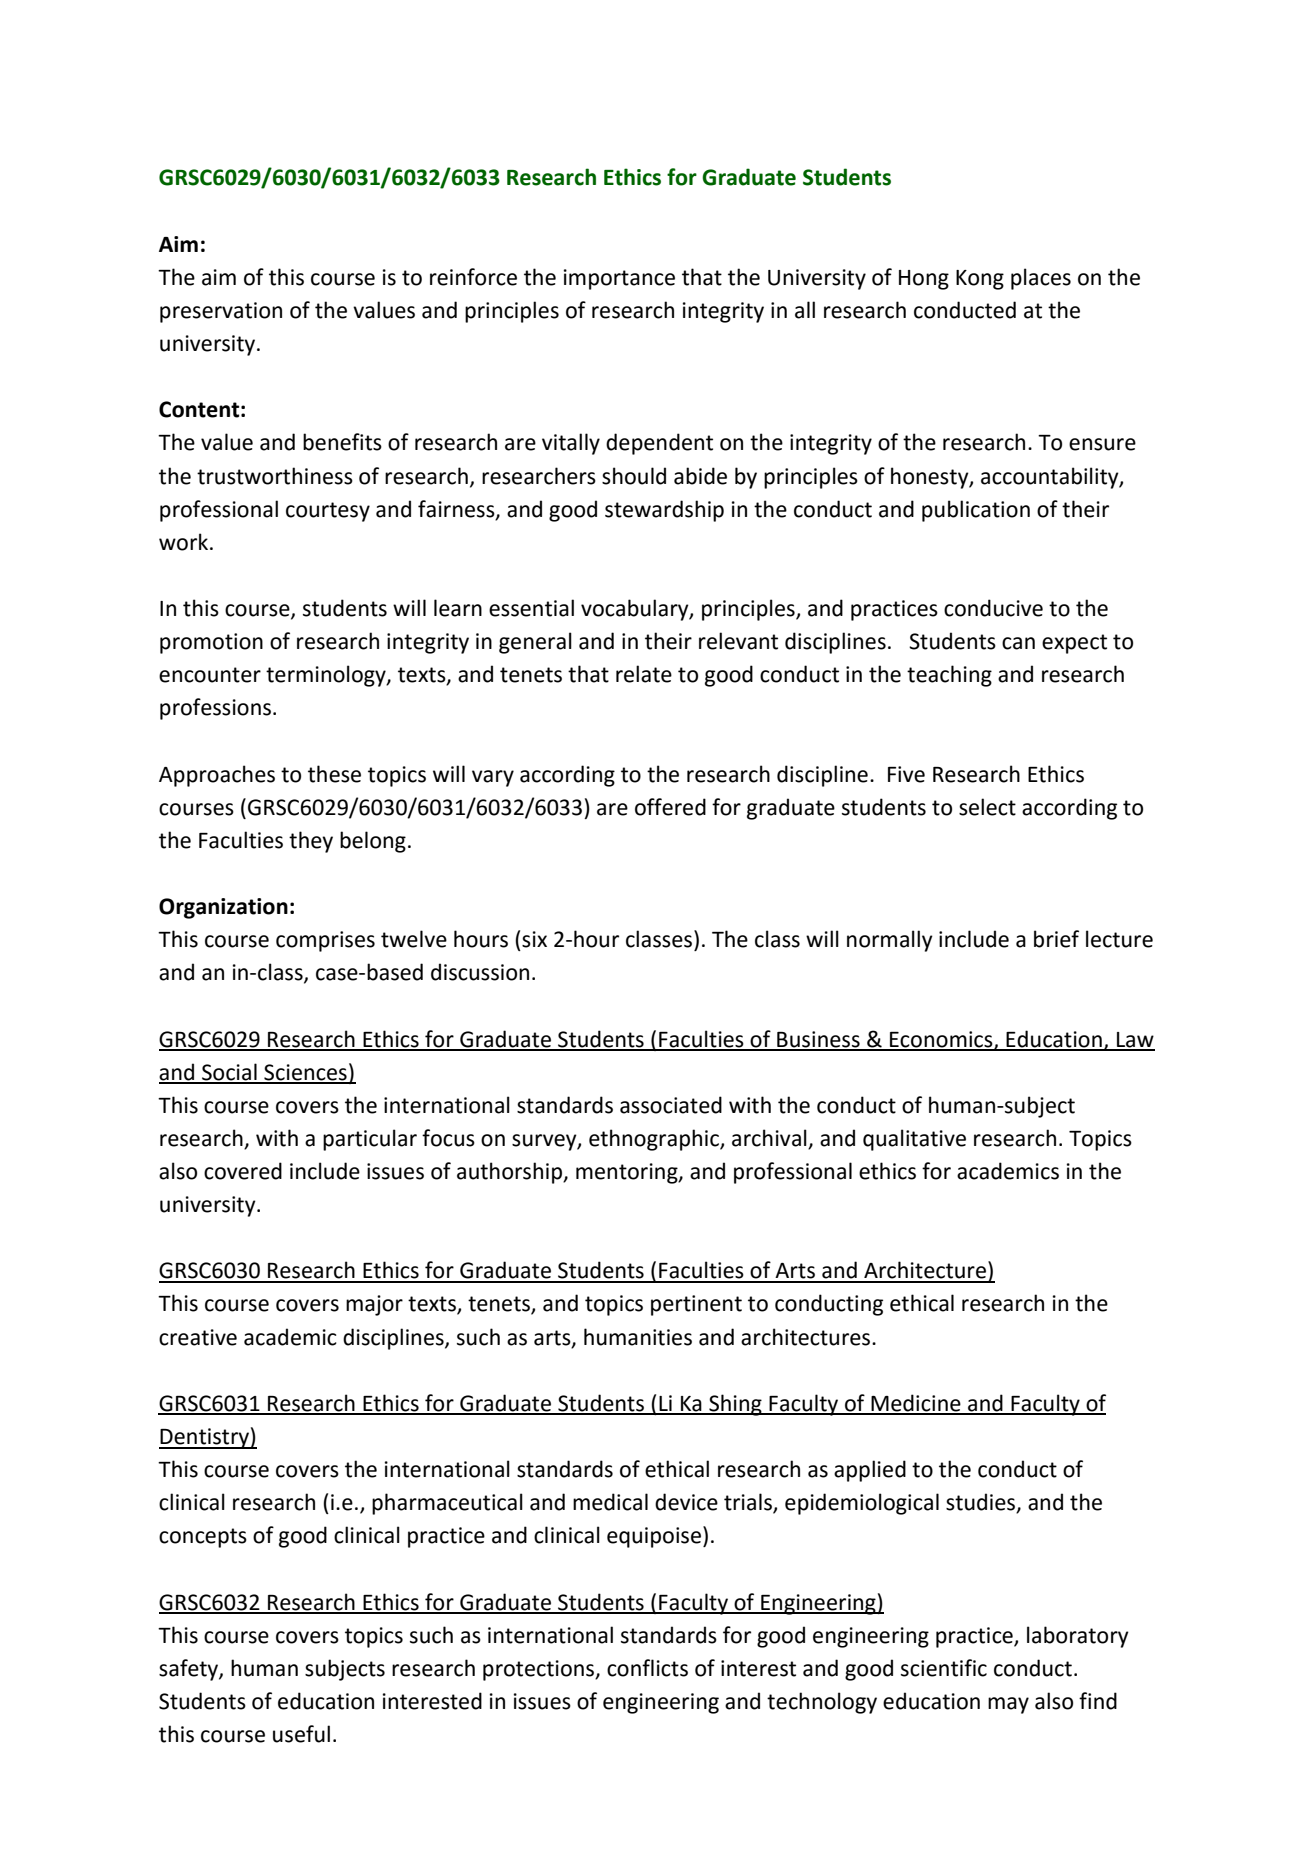 The height and width of the screenshot is (1859, 1314). Describe the element at coordinates (301, 1734) in the screenshot. I see `useful` at that location.
